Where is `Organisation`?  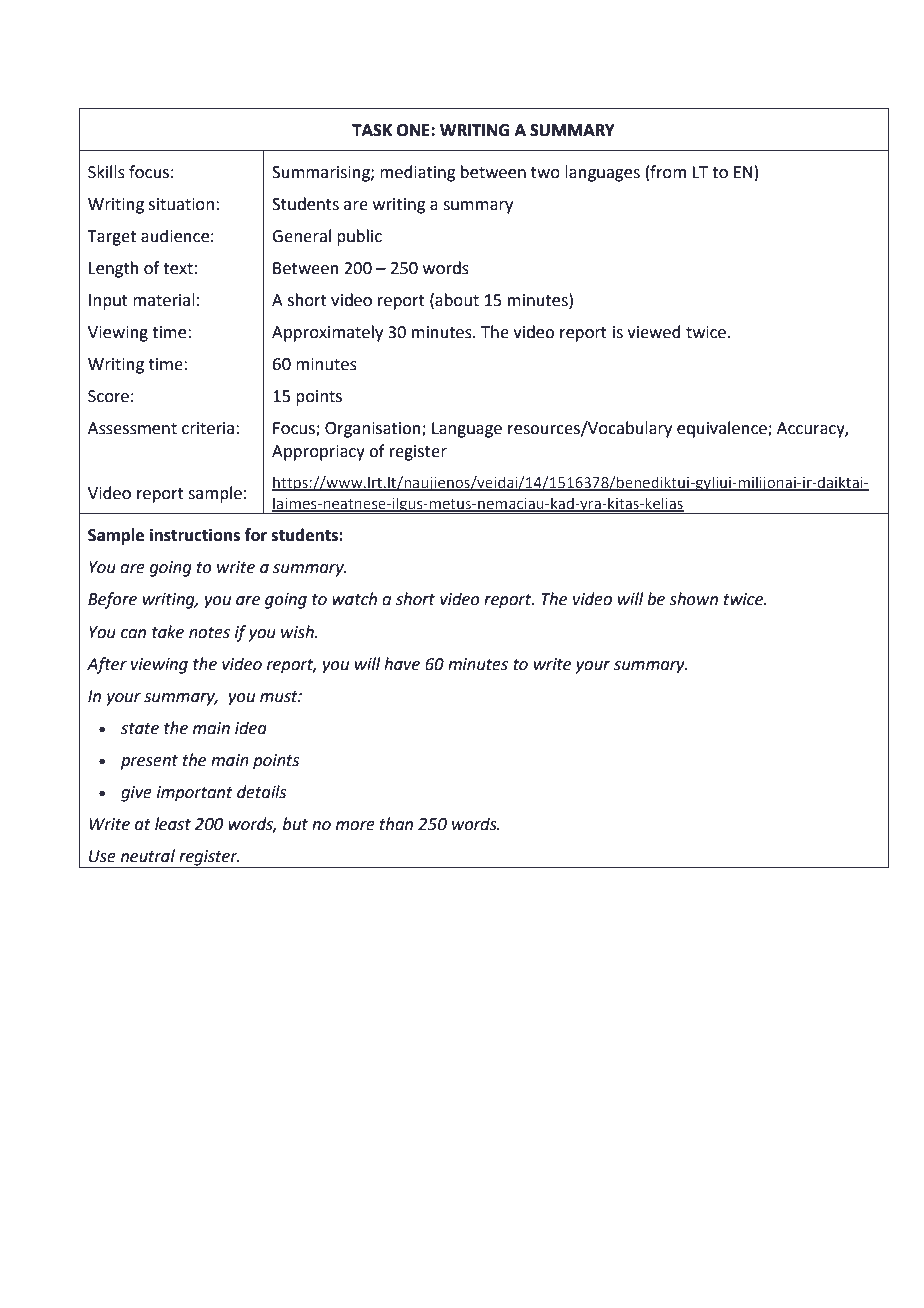 Organisation is located at coordinates (374, 430).
